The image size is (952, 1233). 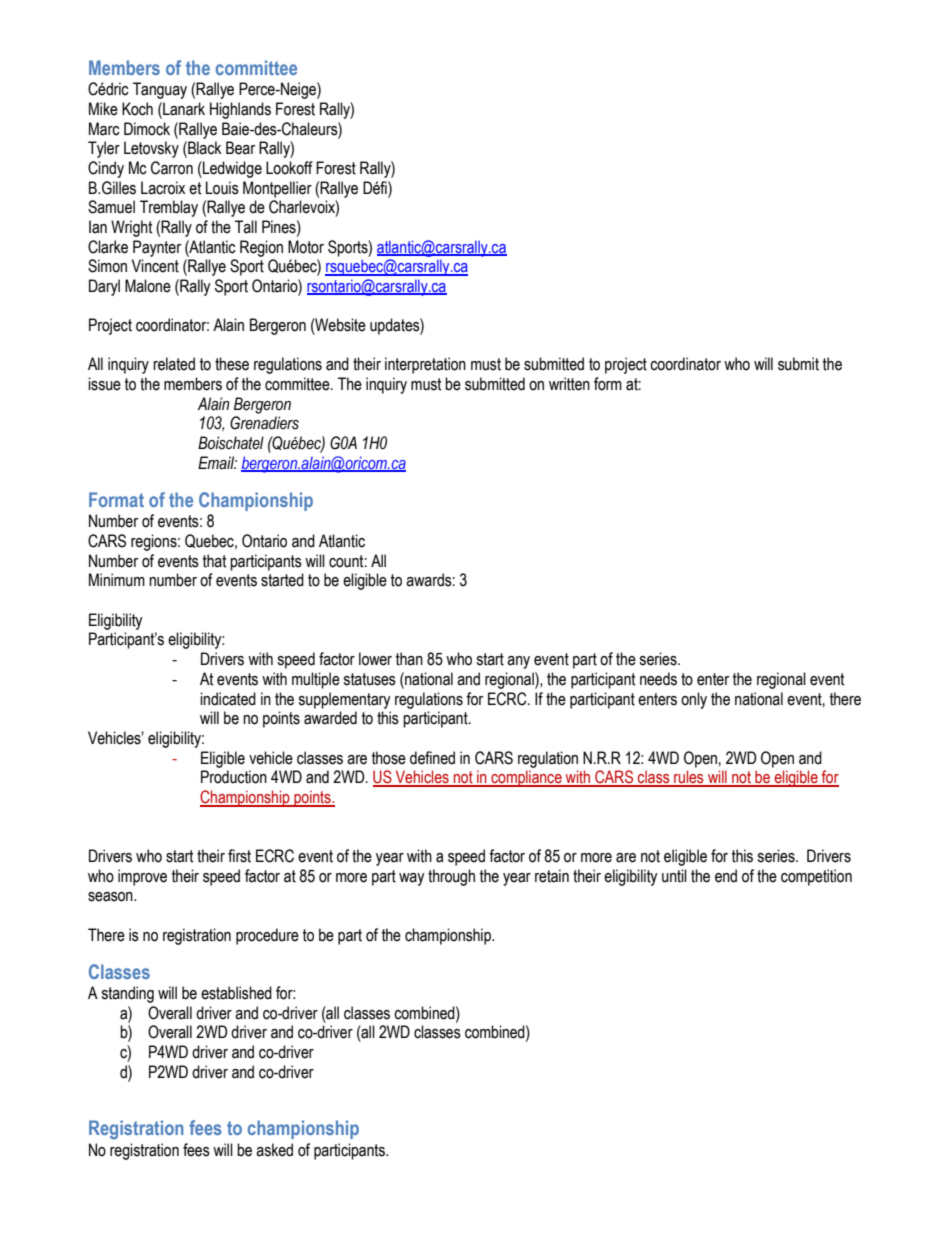 What do you see at coordinates (409, 659) in the document?
I see `than` at bounding box center [409, 659].
